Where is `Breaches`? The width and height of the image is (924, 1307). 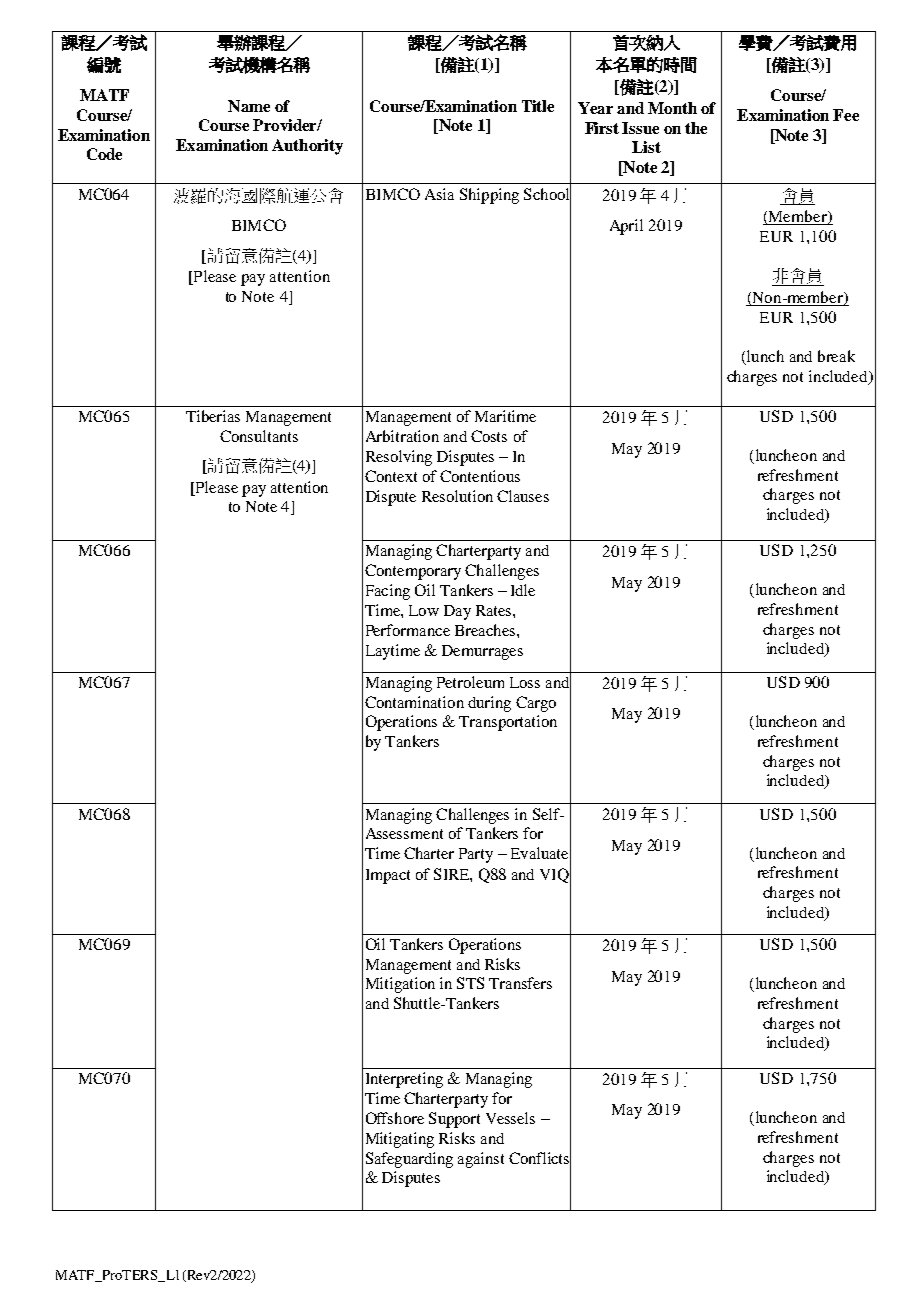 Breaches is located at coordinates (485, 630).
